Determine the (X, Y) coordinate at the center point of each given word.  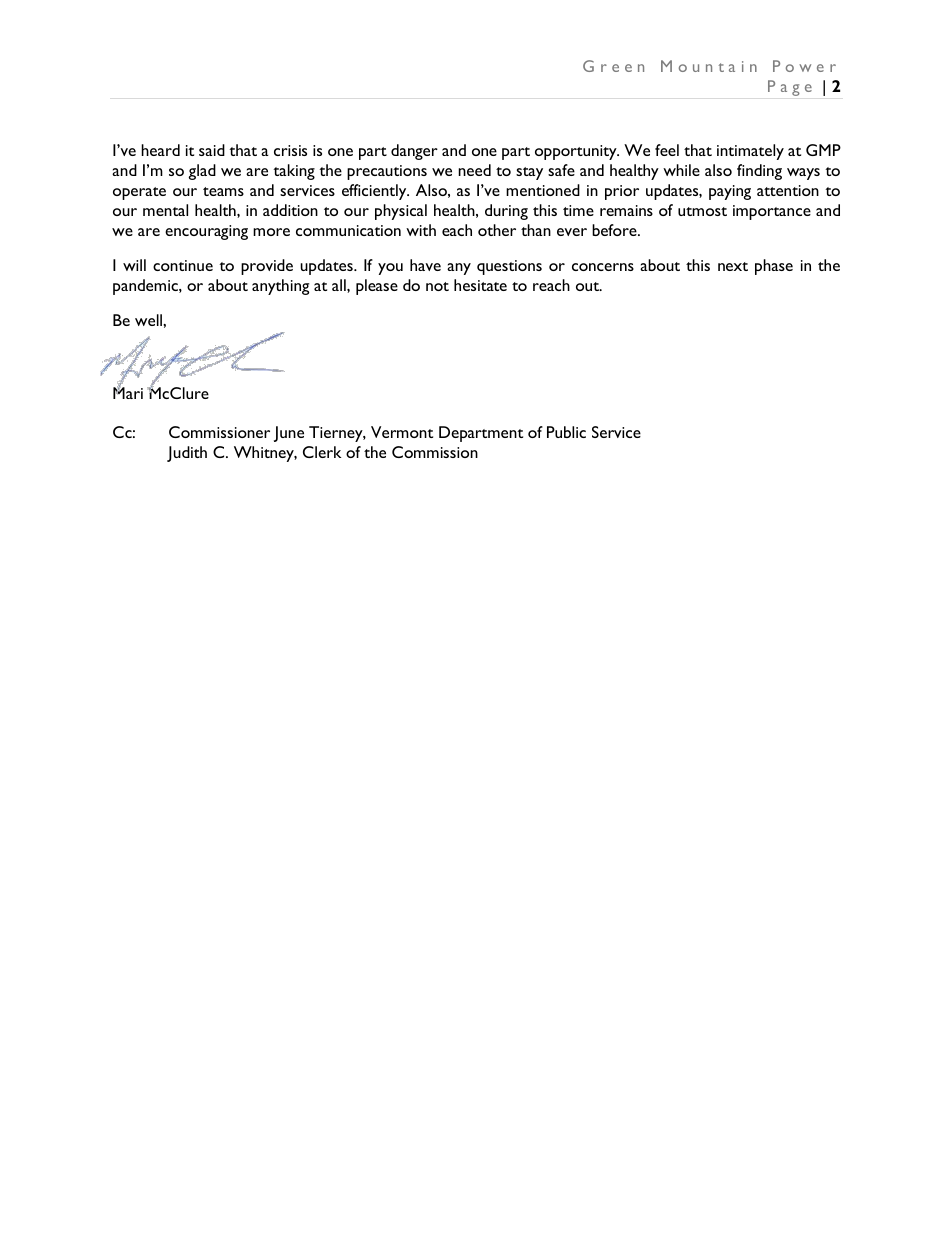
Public (566, 432)
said (212, 150)
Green (613, 66)
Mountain (709, 66)
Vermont (402, 432)
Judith (187, 454)
